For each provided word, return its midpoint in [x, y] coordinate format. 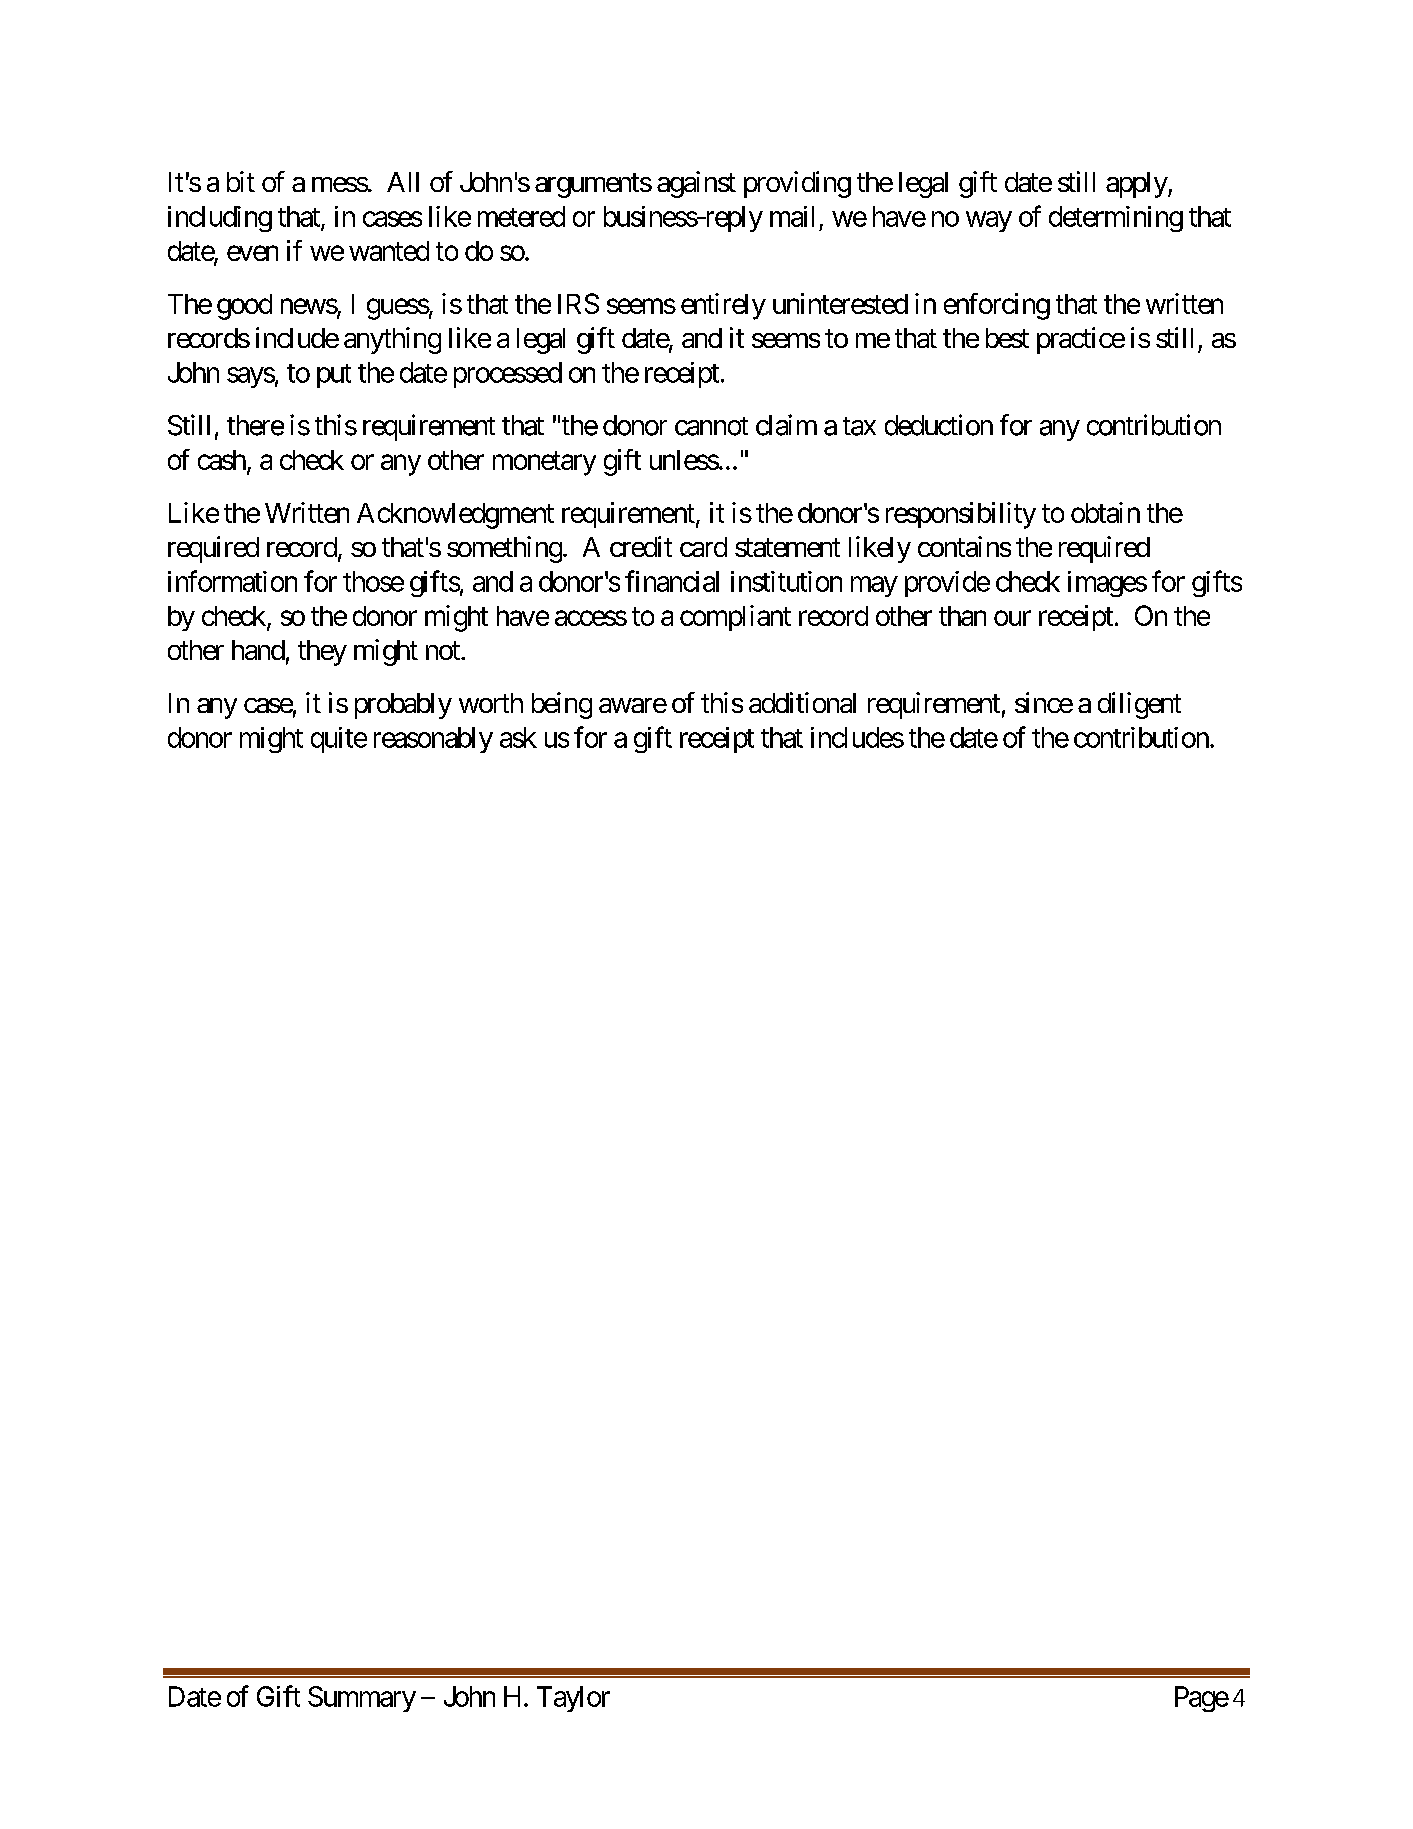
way [989, 221]
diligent [1139, 705]
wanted [389, 251]
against [696, 184]
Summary [362, 1699]
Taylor [573, 1699]
